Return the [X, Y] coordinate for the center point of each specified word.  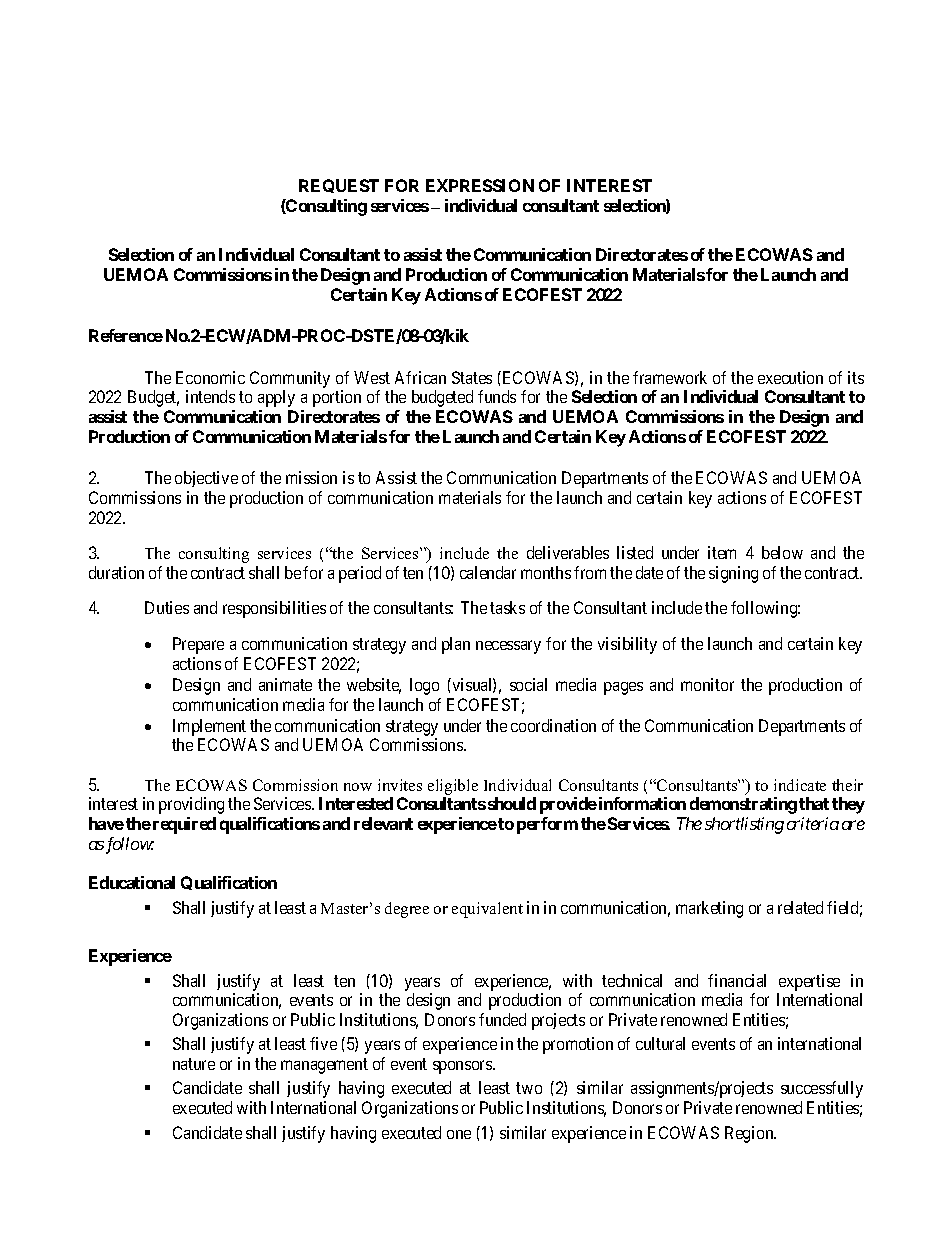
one [459, 1134]
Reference [126, 335]
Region [750, 1134]
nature [194, 1064]
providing [191, 805]
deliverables [568, 552]
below [782, 552]
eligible [453, 787]
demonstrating [743, 805]
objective [206, 479]
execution [790, 377]
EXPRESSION [480, 185]
